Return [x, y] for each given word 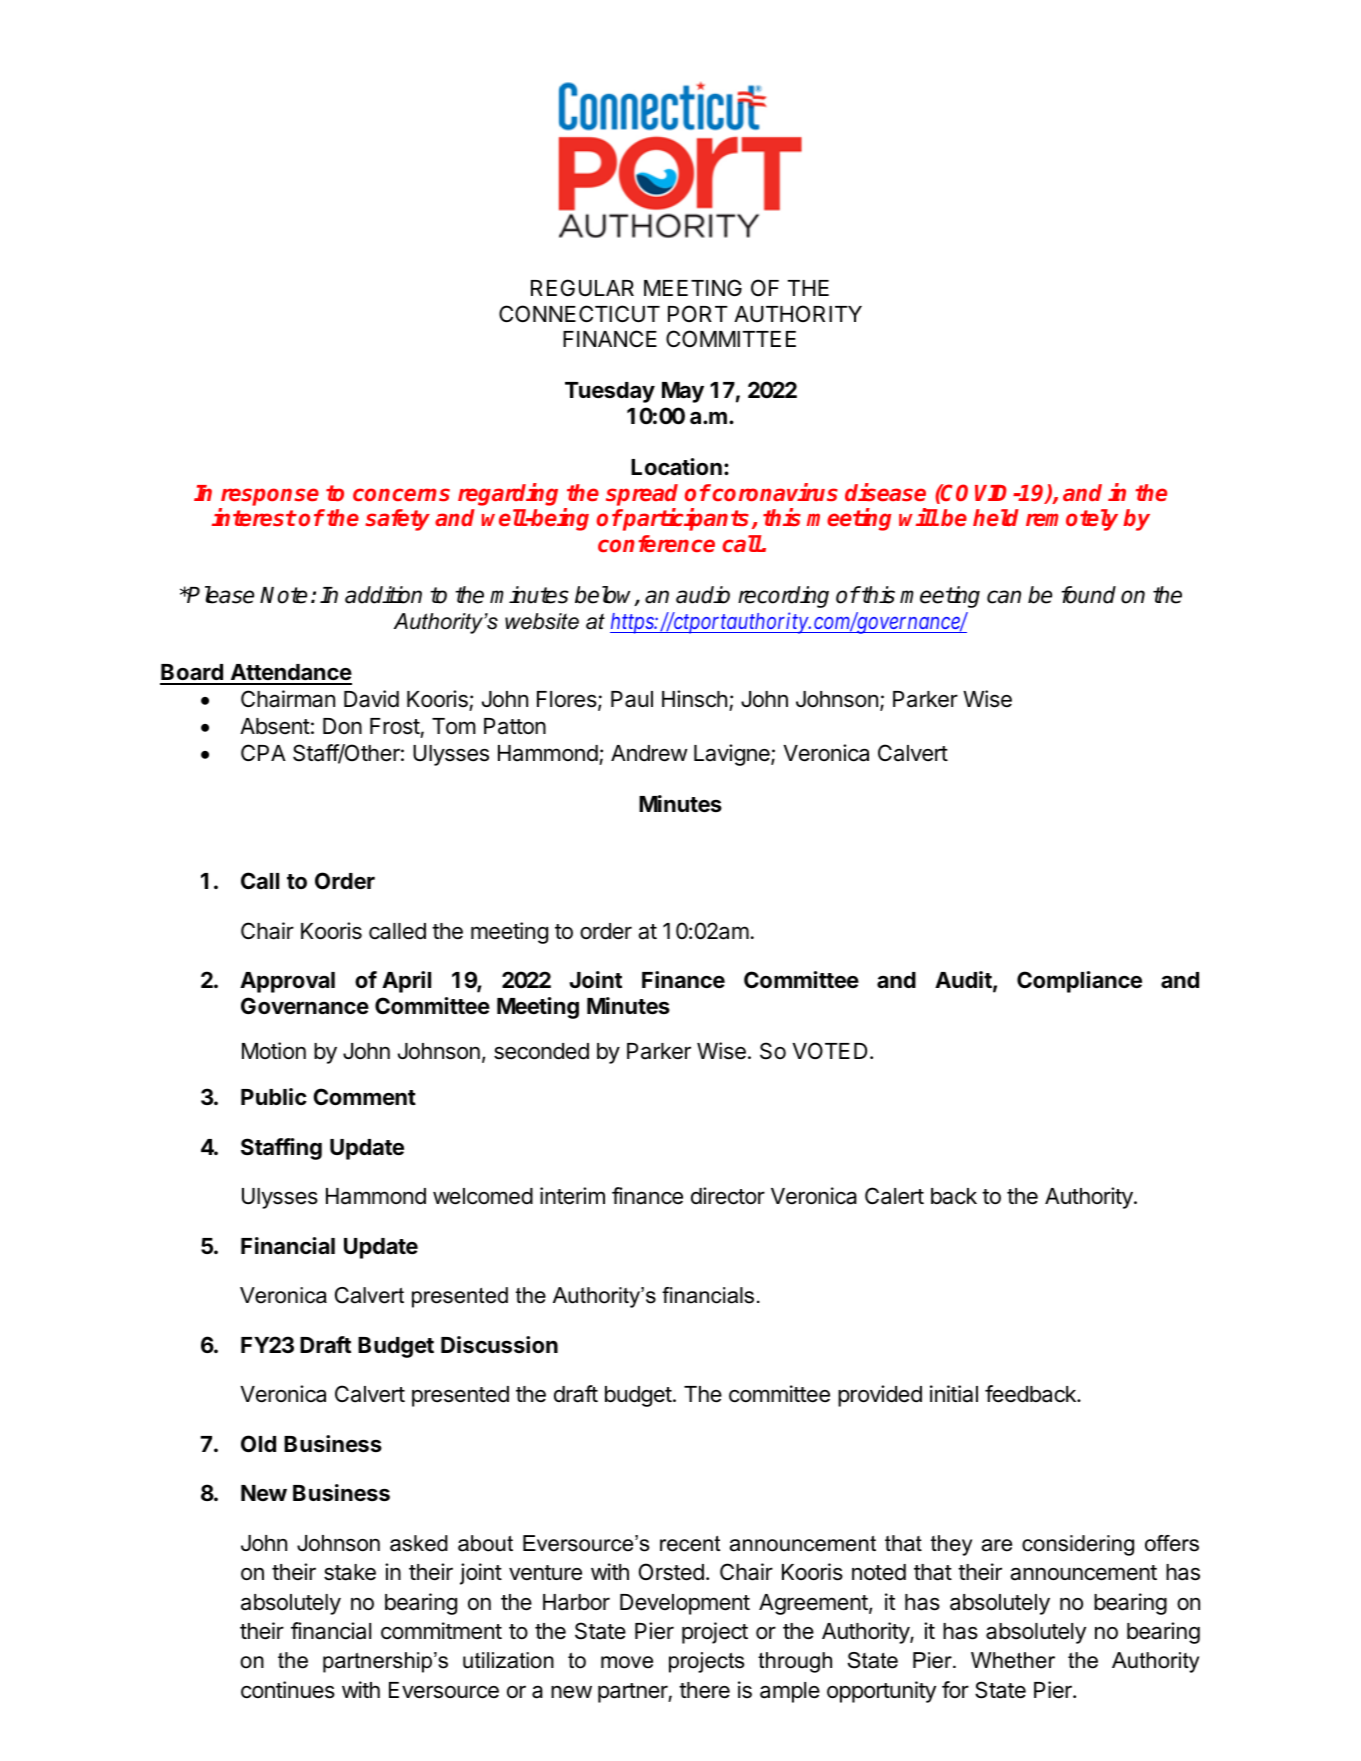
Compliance [1079, 982]
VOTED [829, 1050]
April [406, 982]
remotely [1072, 520]
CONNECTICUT [579, 314]
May [683, 392]
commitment [441, 1631]
